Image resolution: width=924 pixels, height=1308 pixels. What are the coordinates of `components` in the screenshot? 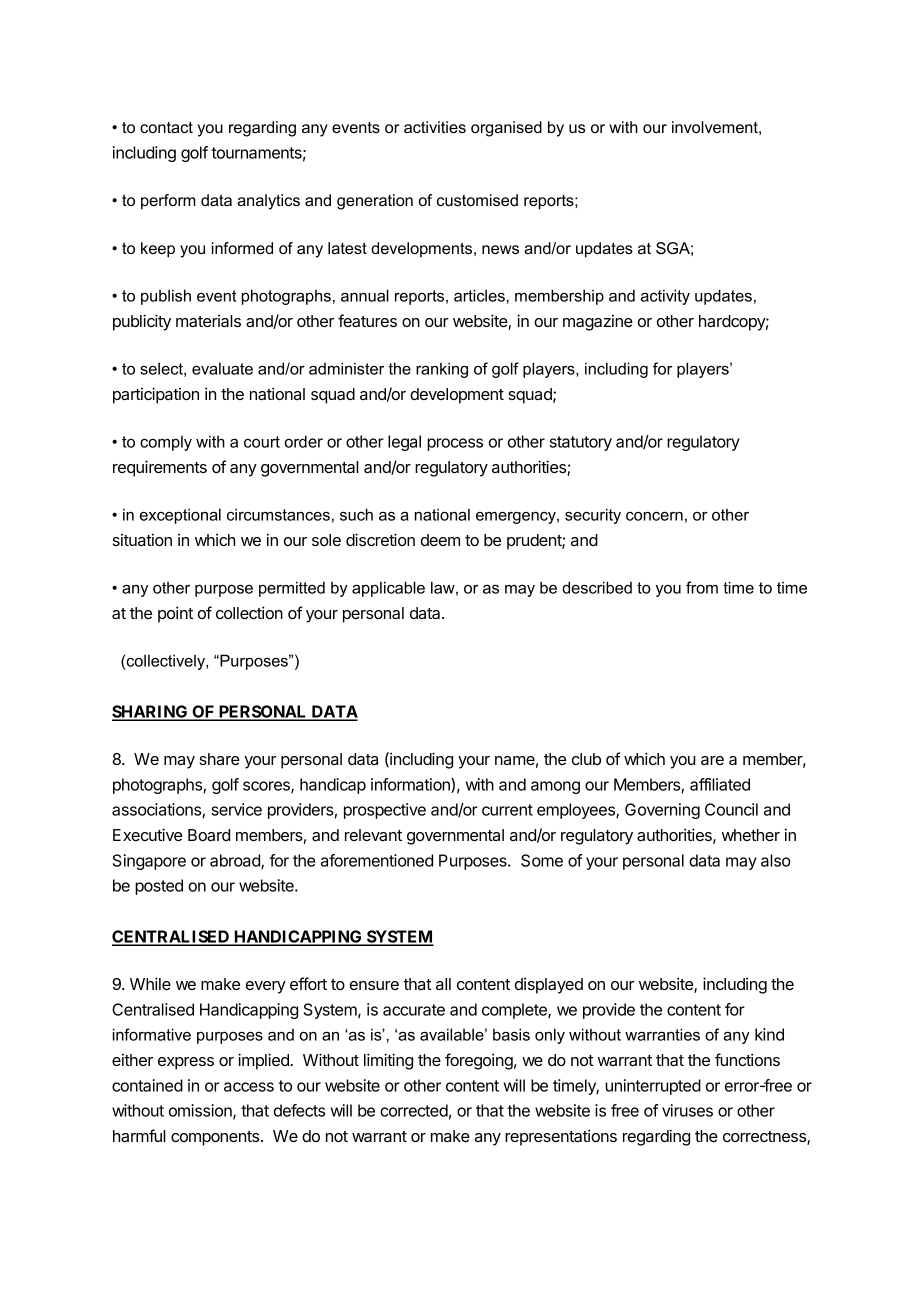 It's located at (216, 1138).
